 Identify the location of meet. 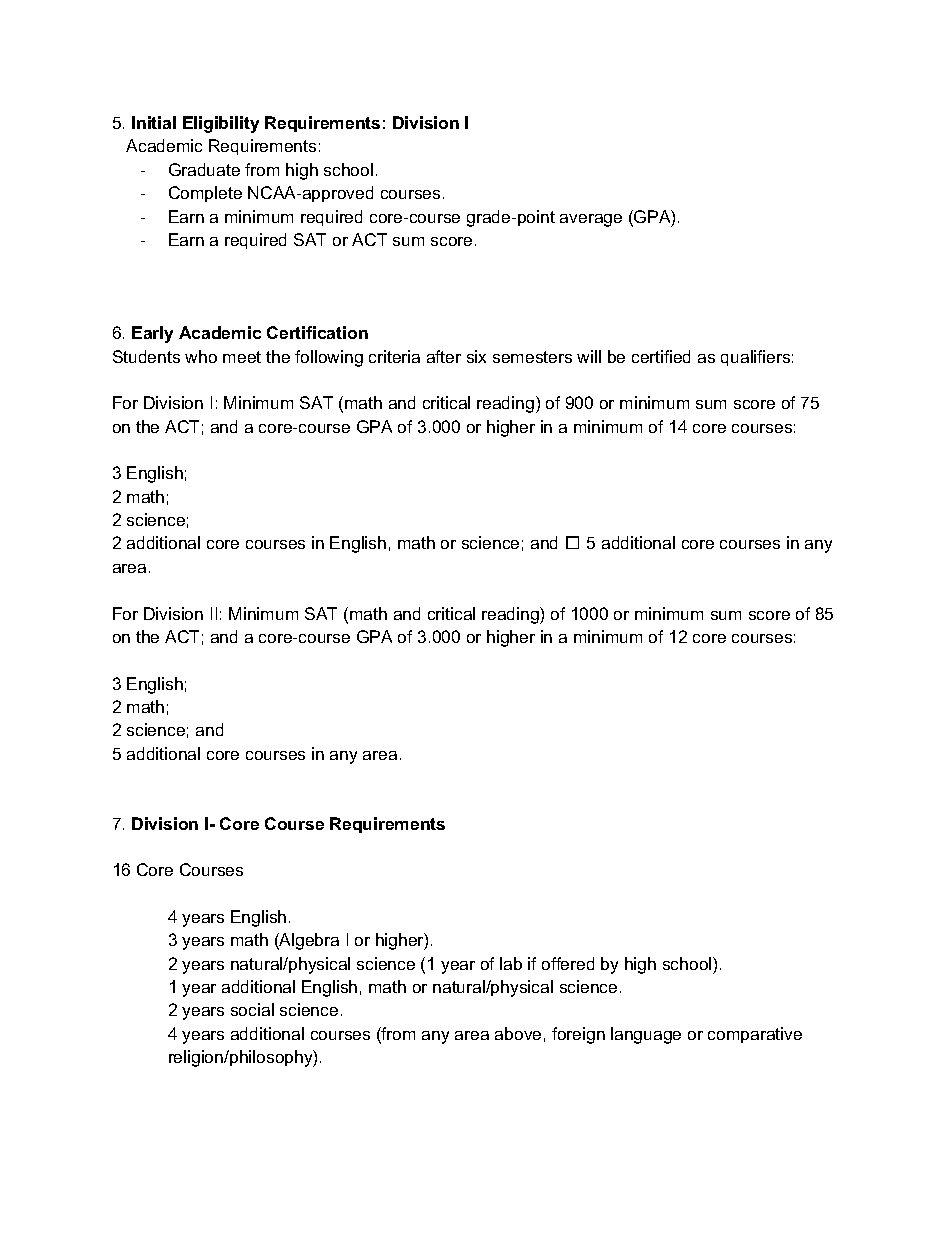
(242, 357).
